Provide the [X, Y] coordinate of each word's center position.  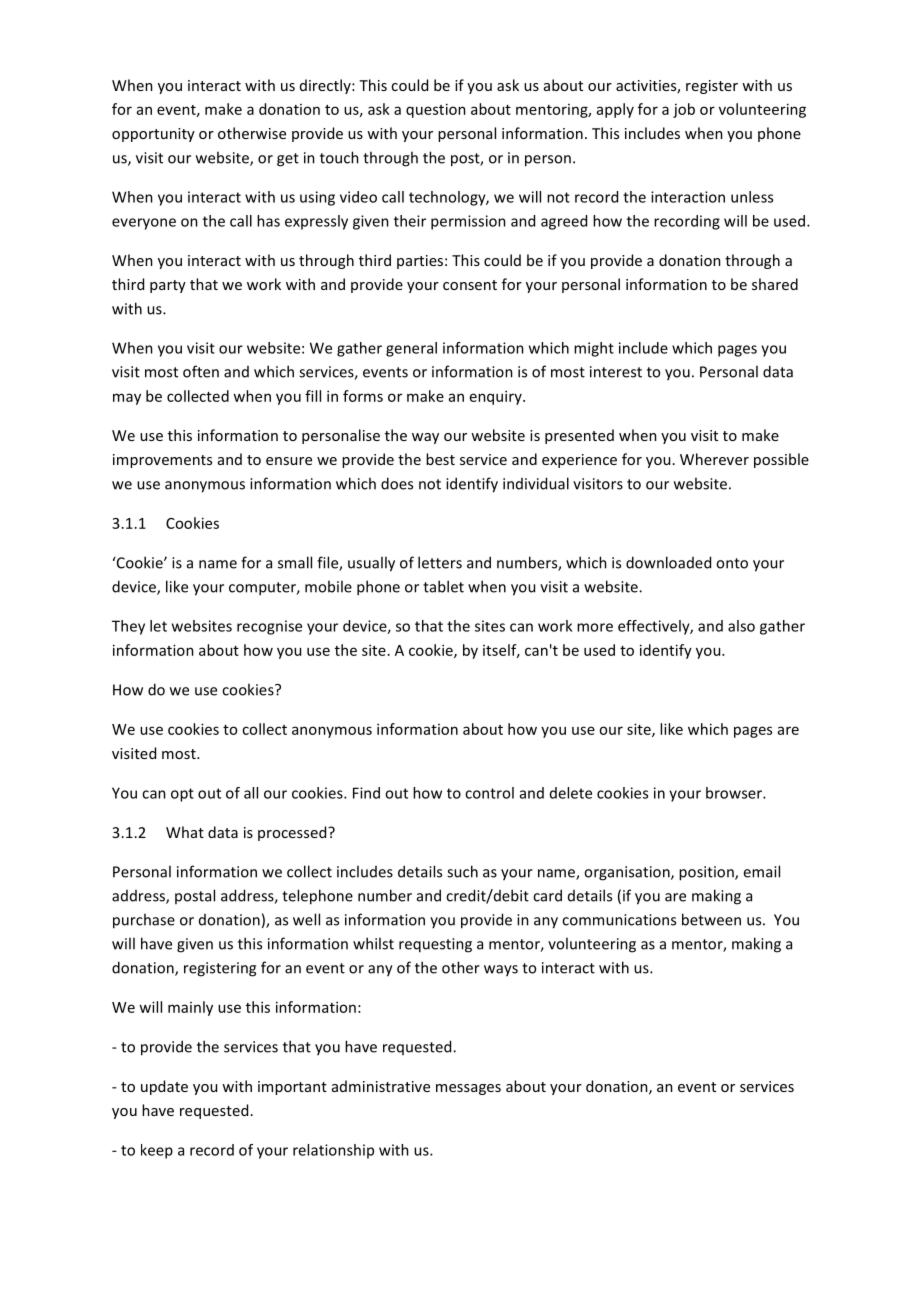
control [489, 793]
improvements [162, 461]
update [164, 1087]
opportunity [153, 135]
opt [182, 795]
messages [468, 1089]
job [684, 110]
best [440, 459]
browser [735, 793]
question [436, 110]
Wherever [714, 459]
